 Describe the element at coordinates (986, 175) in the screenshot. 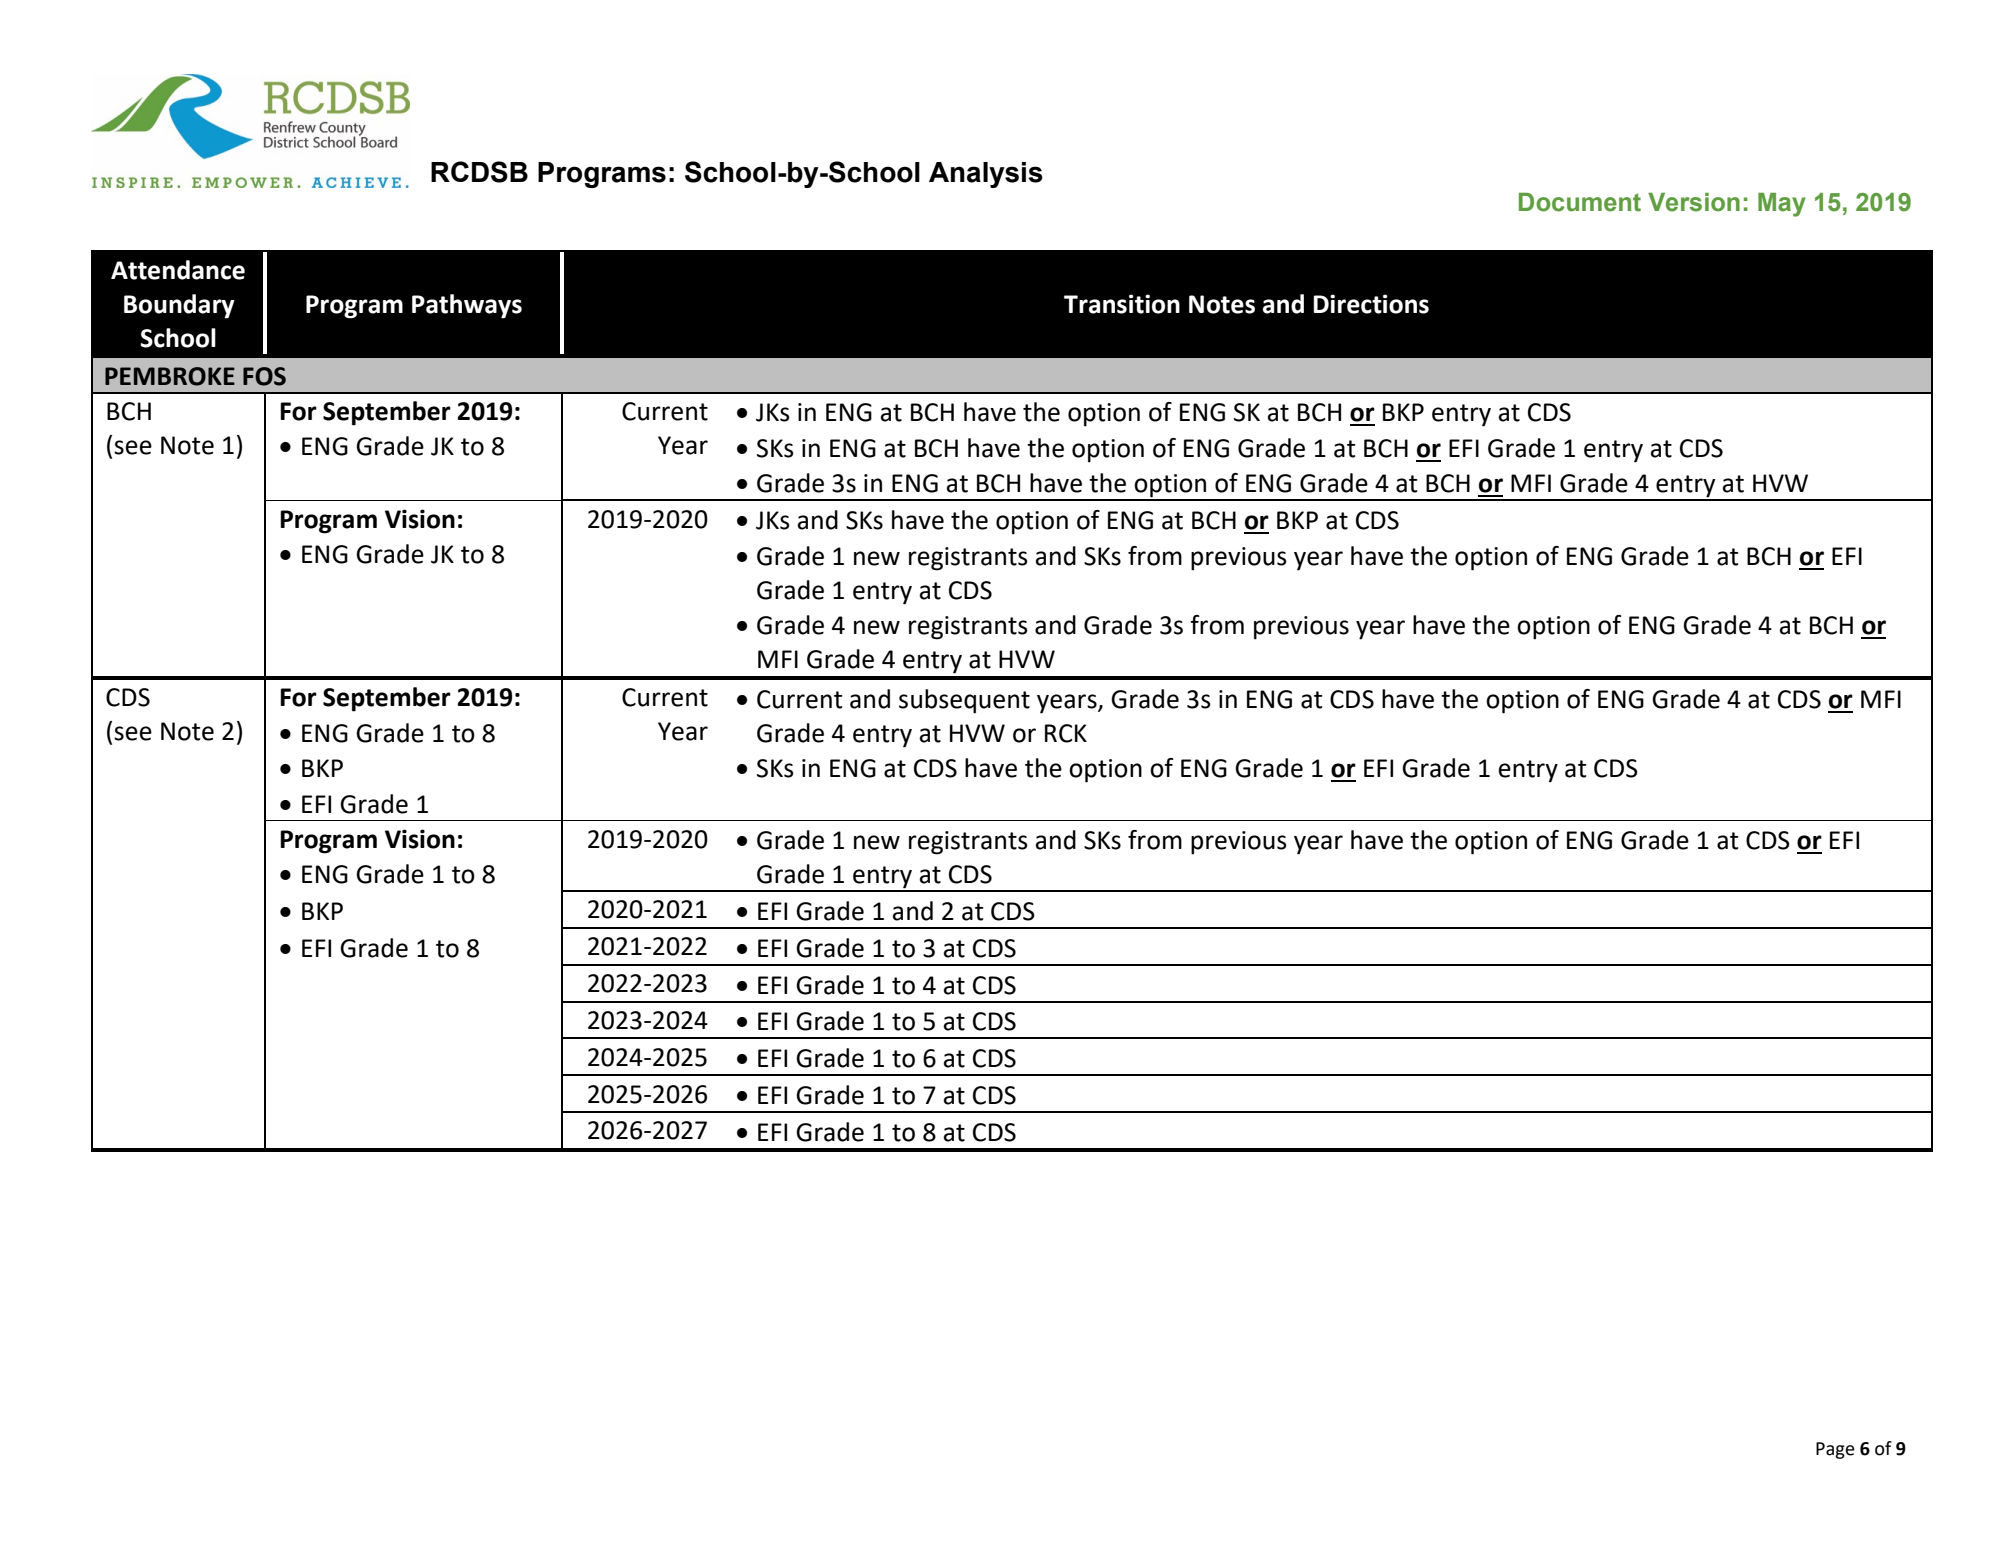

I see `Analysis` at that location.
